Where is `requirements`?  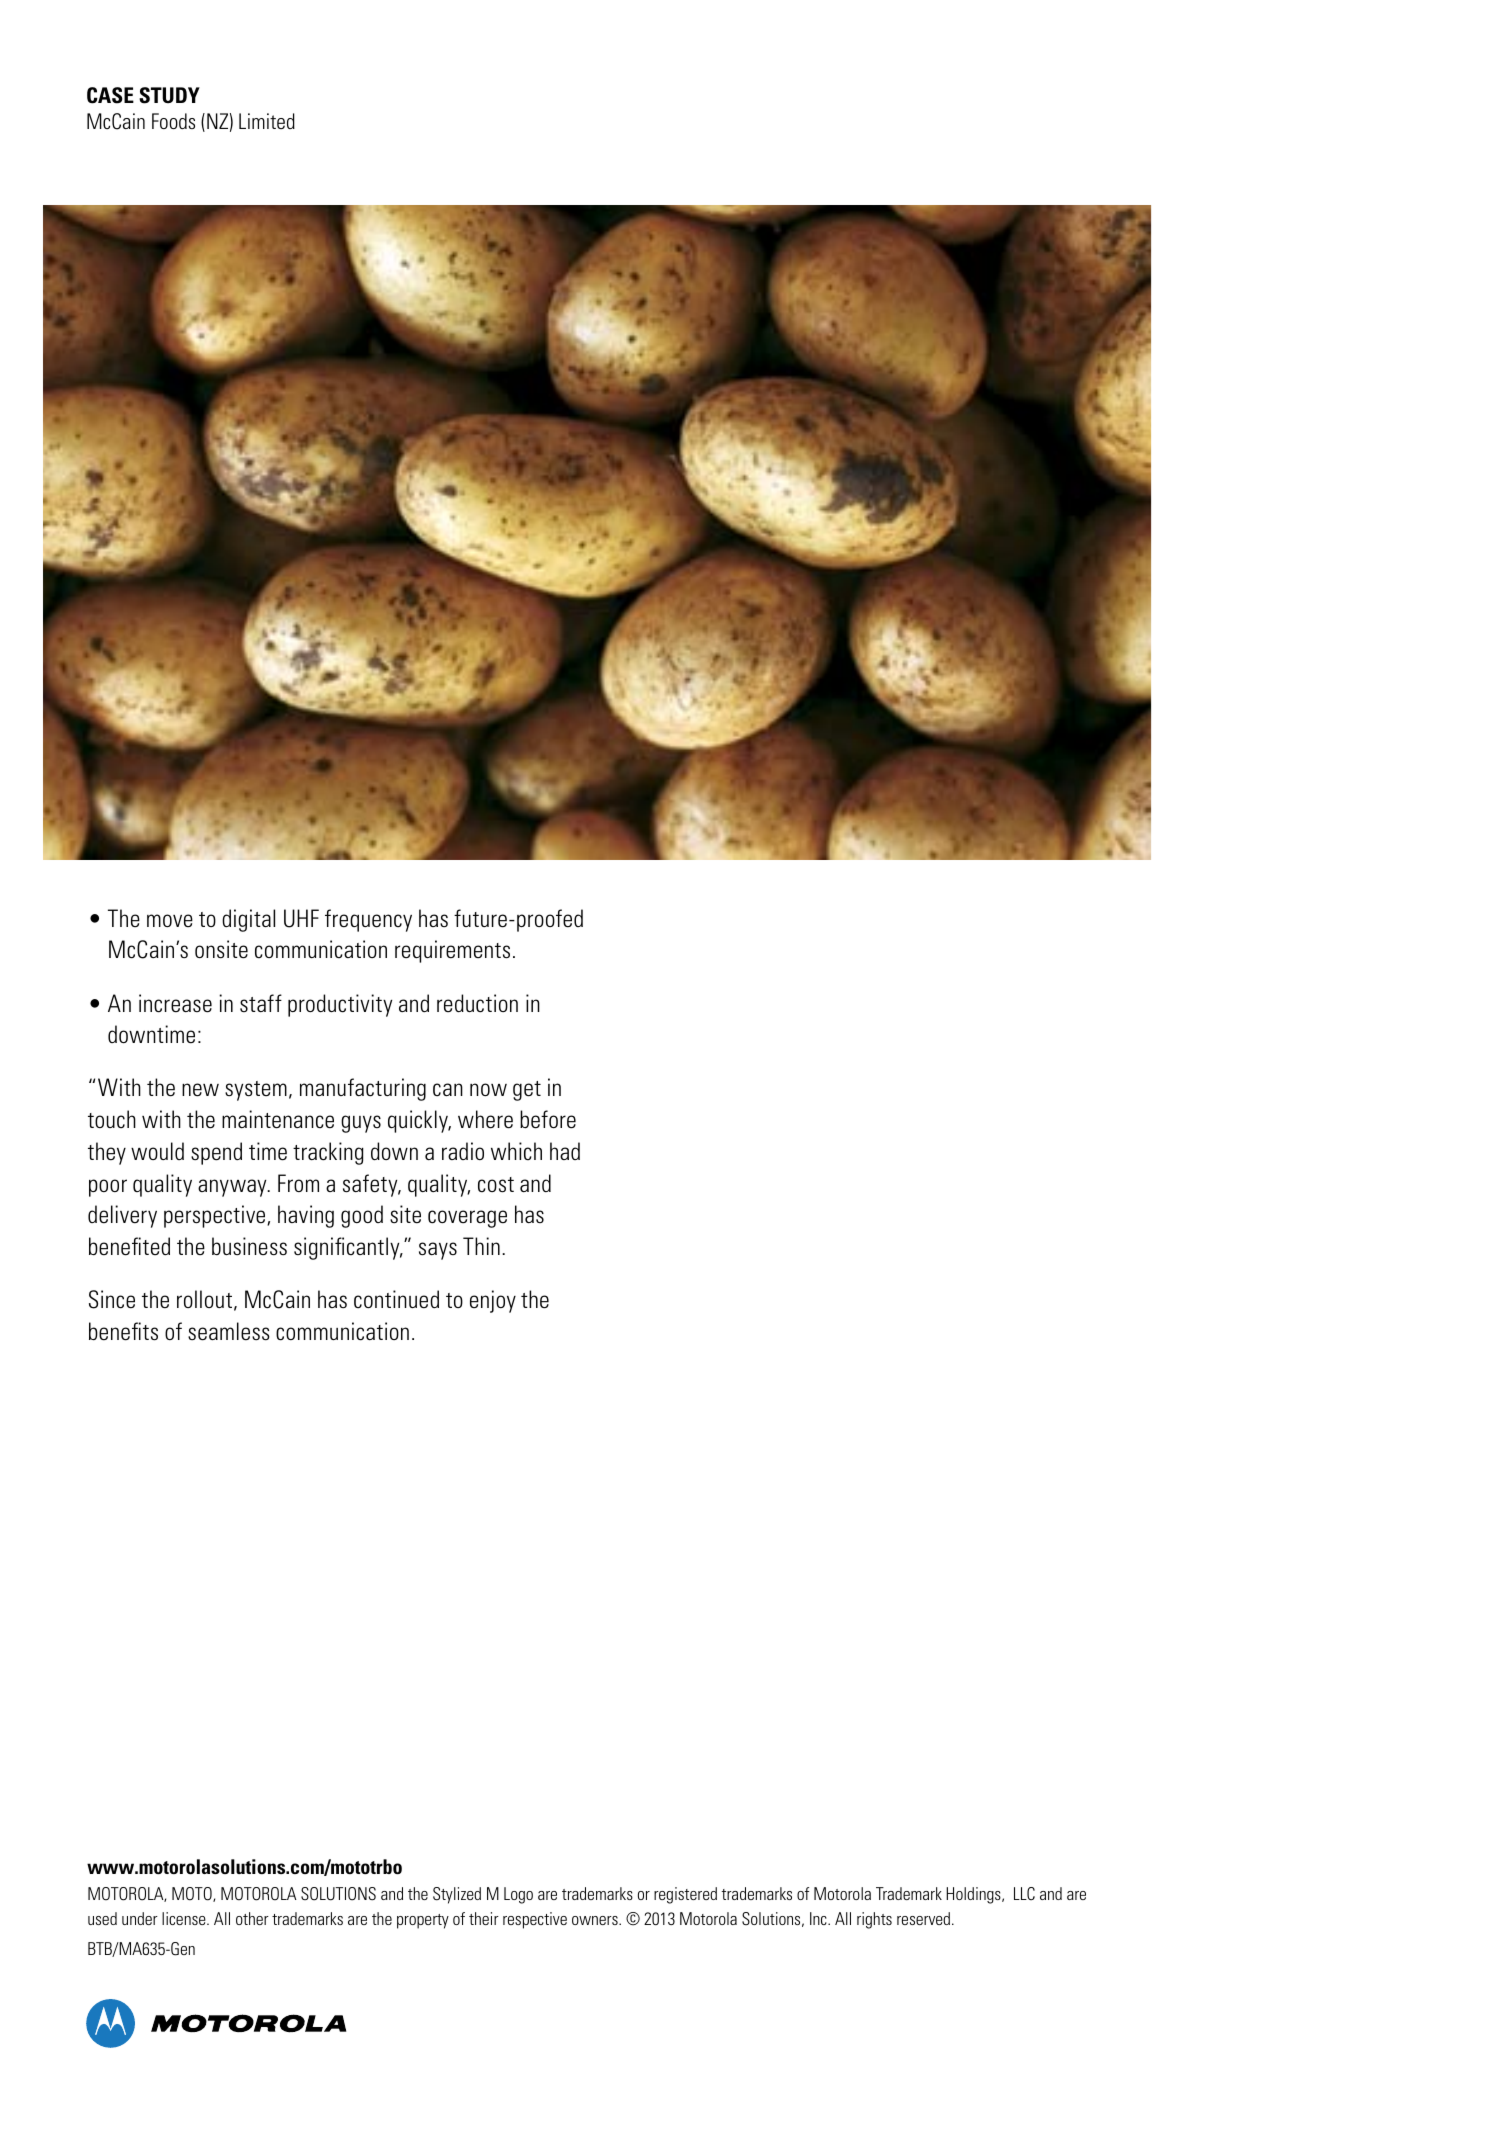 requirements is located at coordinates (452, 951).
